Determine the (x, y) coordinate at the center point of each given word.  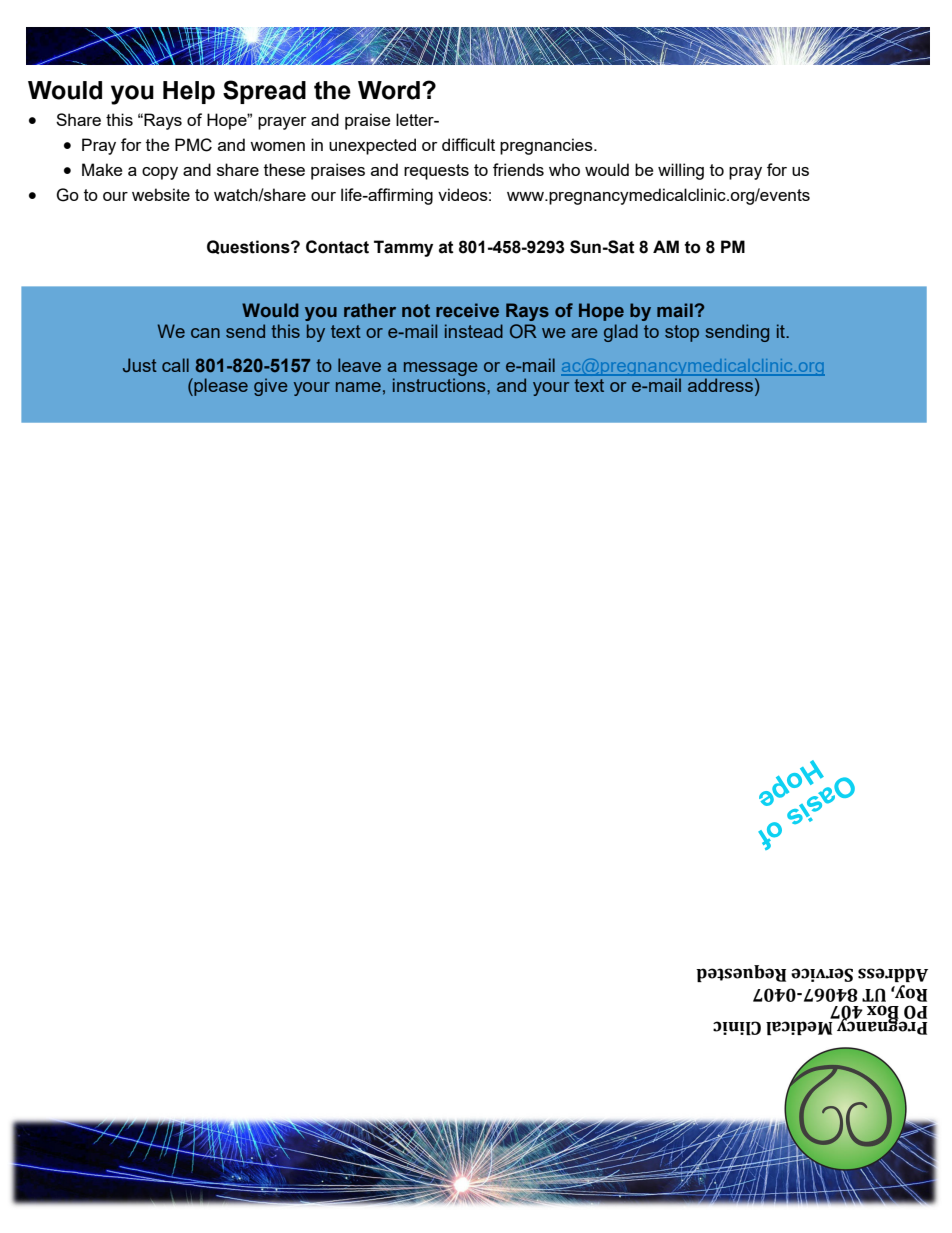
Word (389, 90)
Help (189, 92)
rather (370, 310)
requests (436, 172)
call (175, 365)
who (564, 169)
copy (160, 173)
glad (621, 333)
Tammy (403, 248)
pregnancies (547, 146)
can (205, 333)
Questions (249, 247)
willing (681, 171)
